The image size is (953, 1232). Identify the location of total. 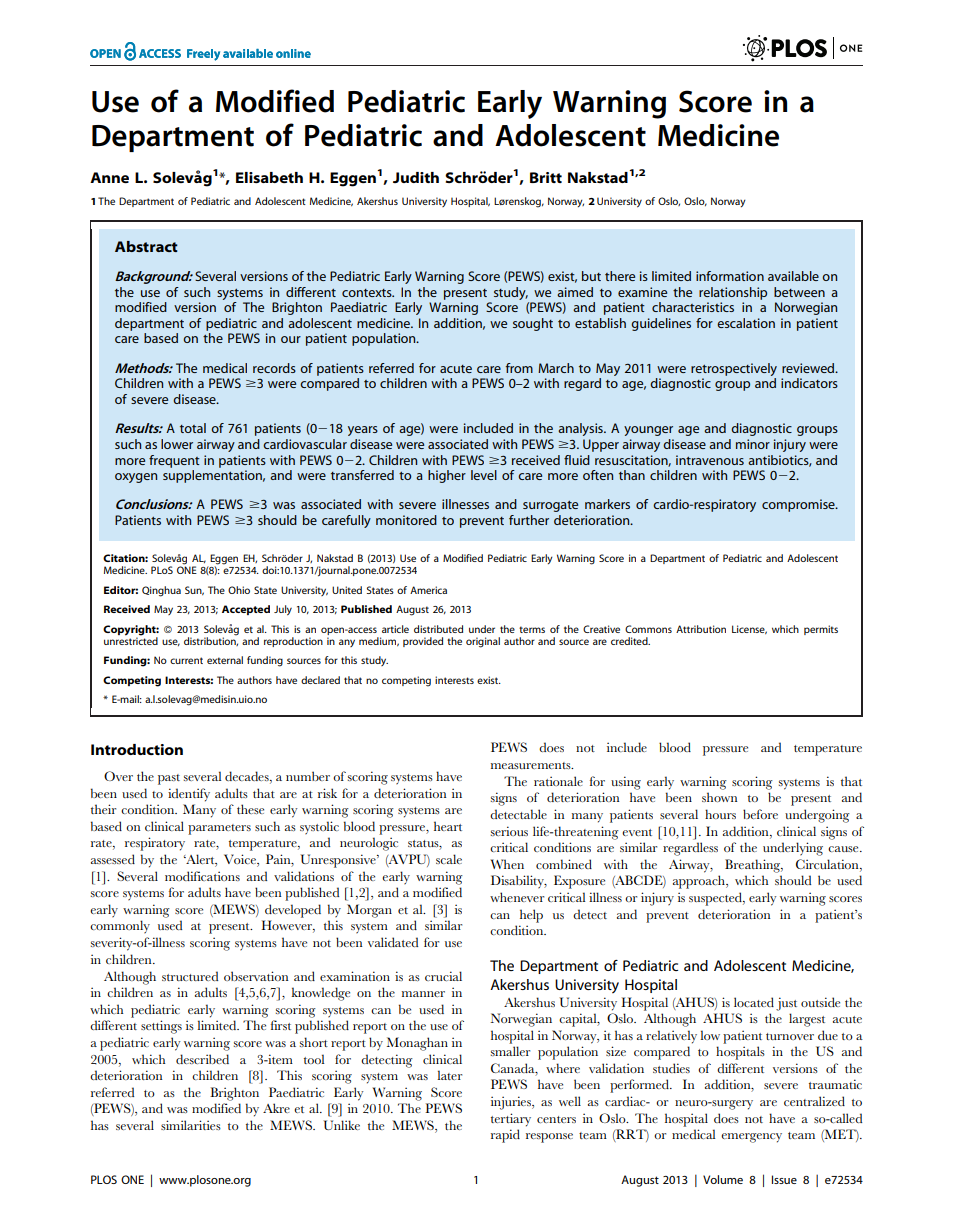
(193, 428).
